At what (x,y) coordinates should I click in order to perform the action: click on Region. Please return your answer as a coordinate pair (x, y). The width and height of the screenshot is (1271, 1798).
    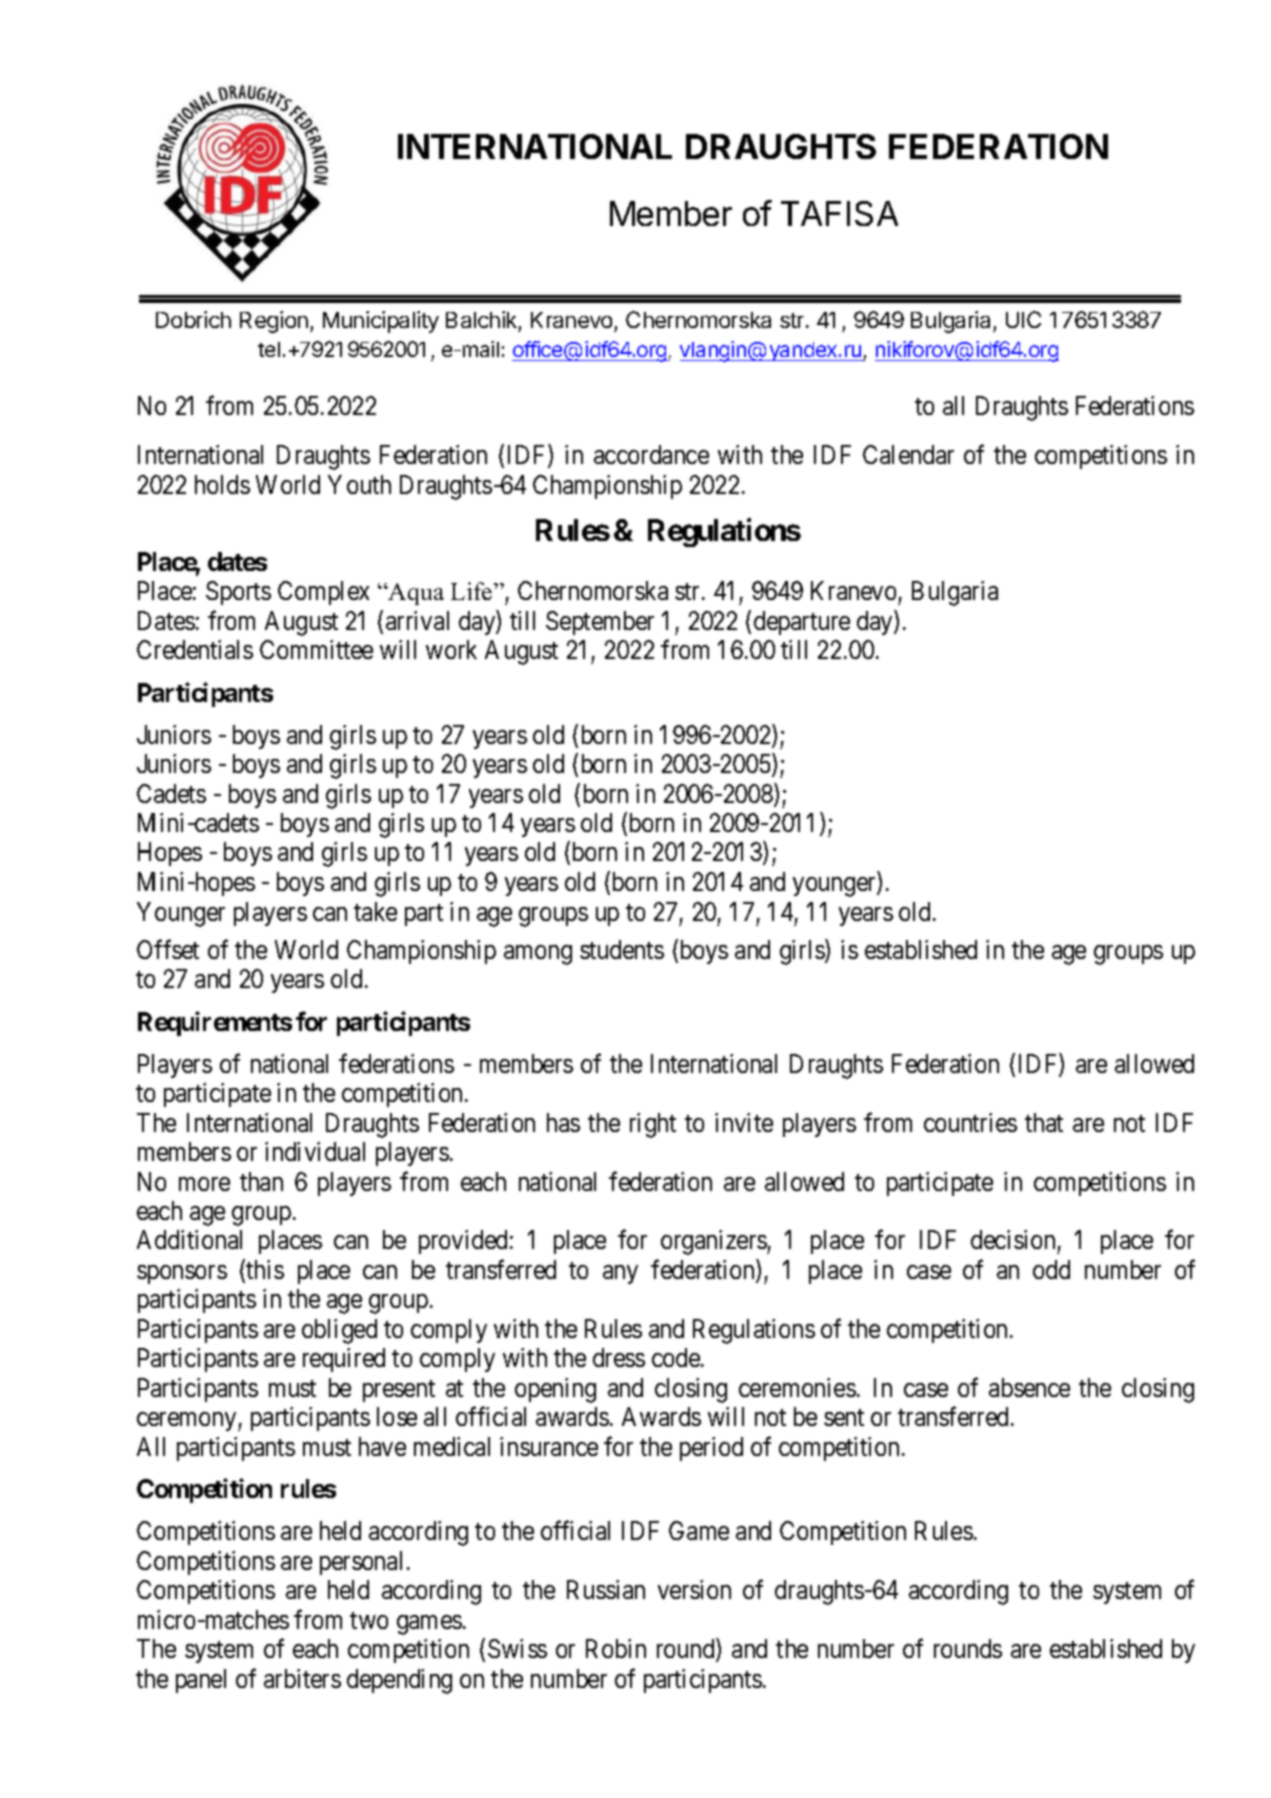
    Looking at the image, I should click on (274, 322).
